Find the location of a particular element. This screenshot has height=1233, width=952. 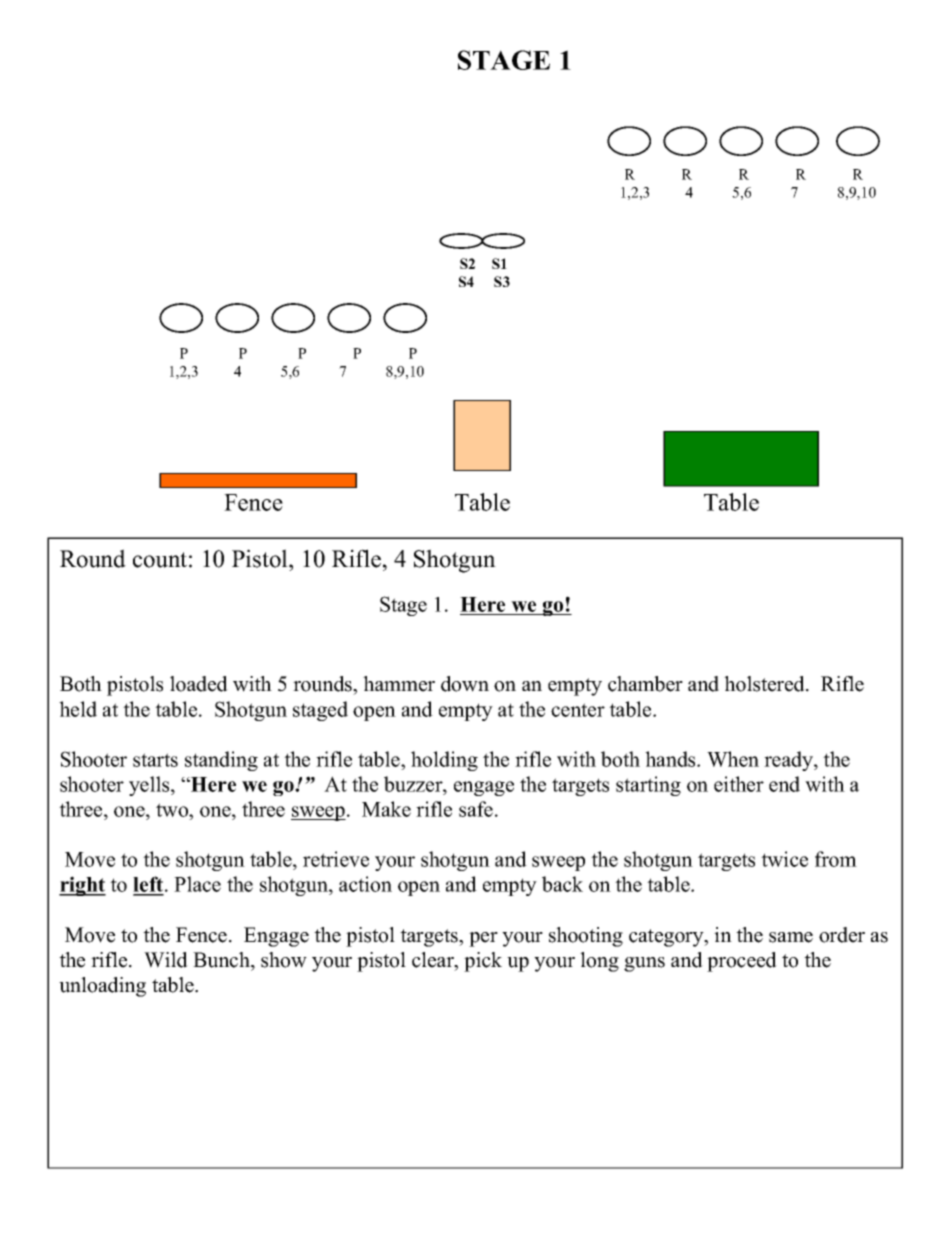

twice is located at coordinates (784, 859).
